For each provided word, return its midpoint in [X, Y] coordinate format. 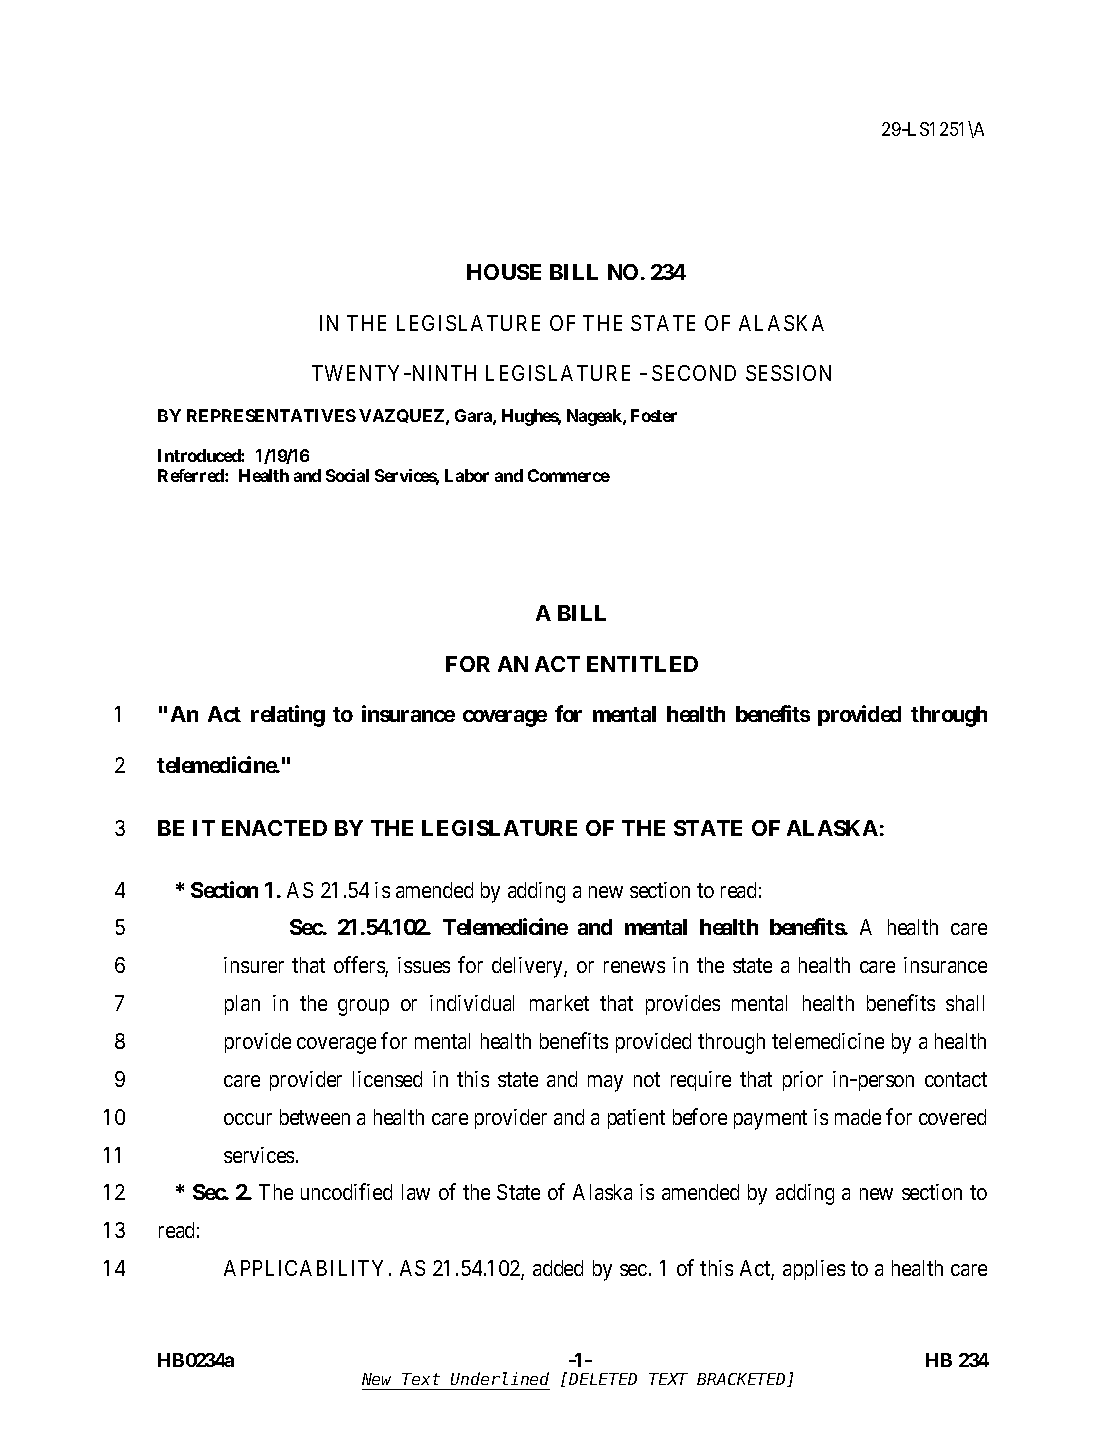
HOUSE [504, 272]
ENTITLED [642, 664]
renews [634, 967]
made [858, 1117]
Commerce [569, 475]
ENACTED [274, 828]
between [315, 1117]
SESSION [788, 373]
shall [965, 1003]
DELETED [603, 1379]
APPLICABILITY [303, 1268]
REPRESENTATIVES [271, 415]
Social [347, 475]
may [605, 1083]
